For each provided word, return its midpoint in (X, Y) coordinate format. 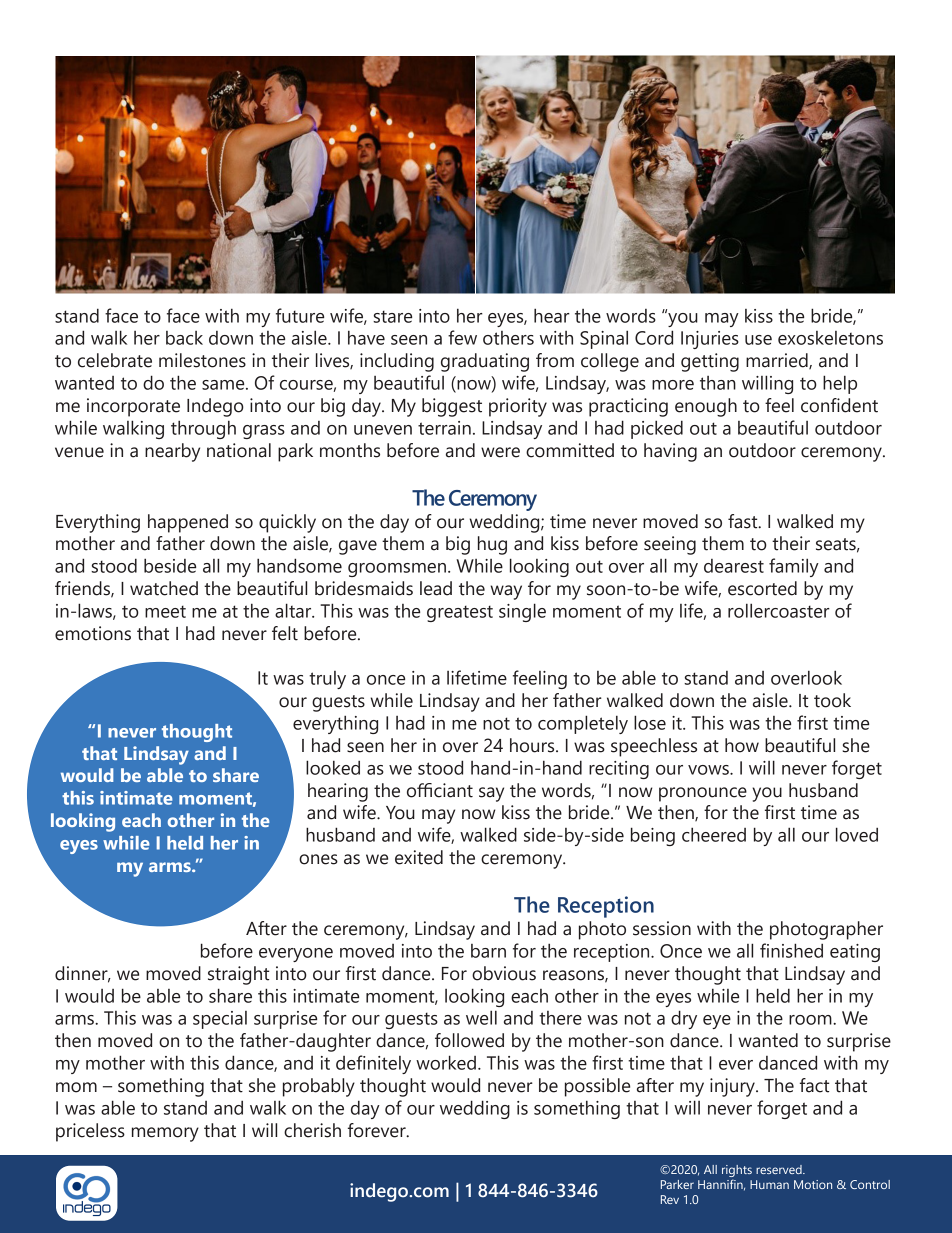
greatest (460, 613)
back (184, 338)
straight (238, 975)
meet (165, 611)
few (462, 337)
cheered (714, 834)
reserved (780, 1169)
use (758, 340)
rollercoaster (779, 610)
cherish (312, 1130)
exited (419, 857)
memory (165, 1134)
